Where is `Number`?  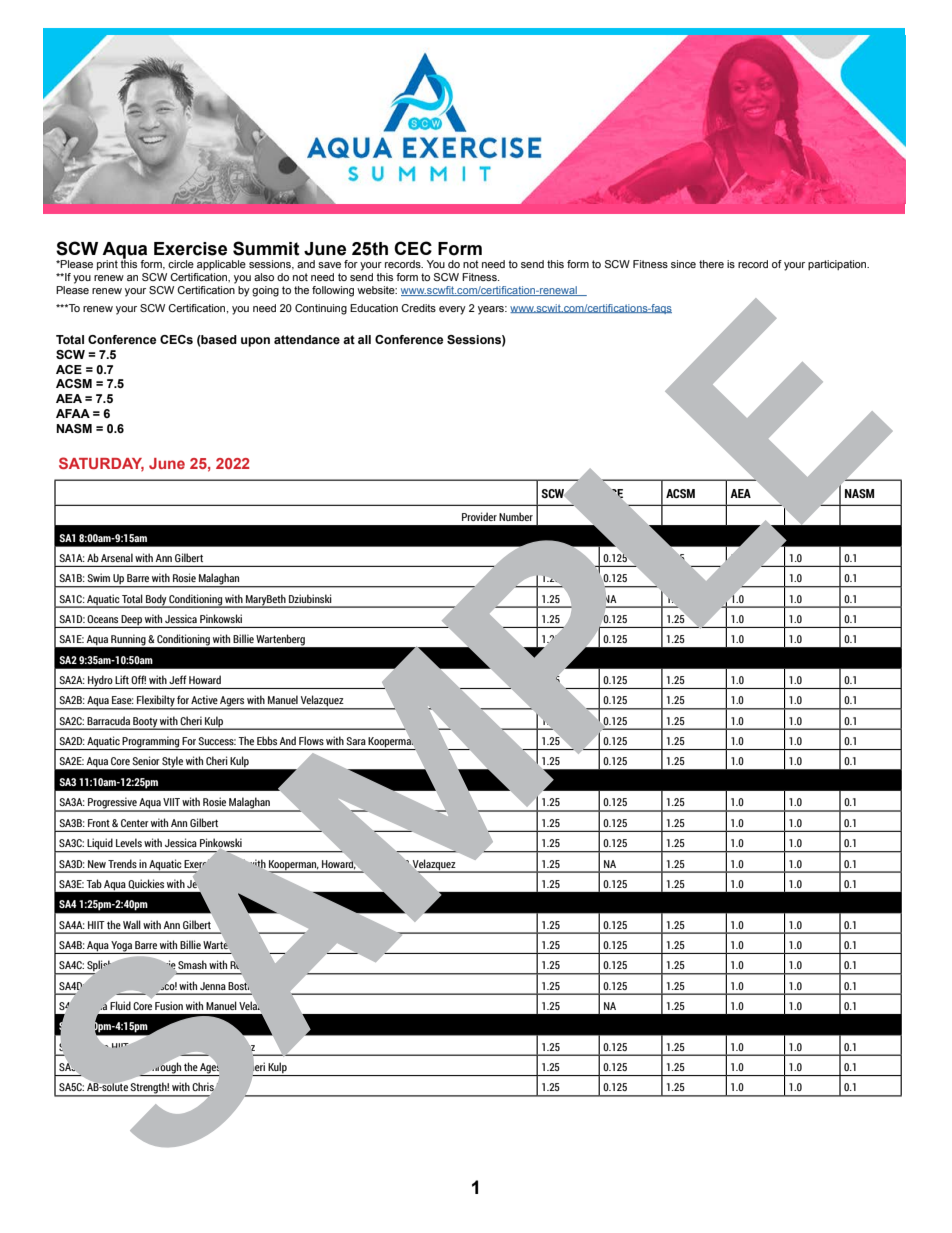
Number is located at coordinates (516, 516).
